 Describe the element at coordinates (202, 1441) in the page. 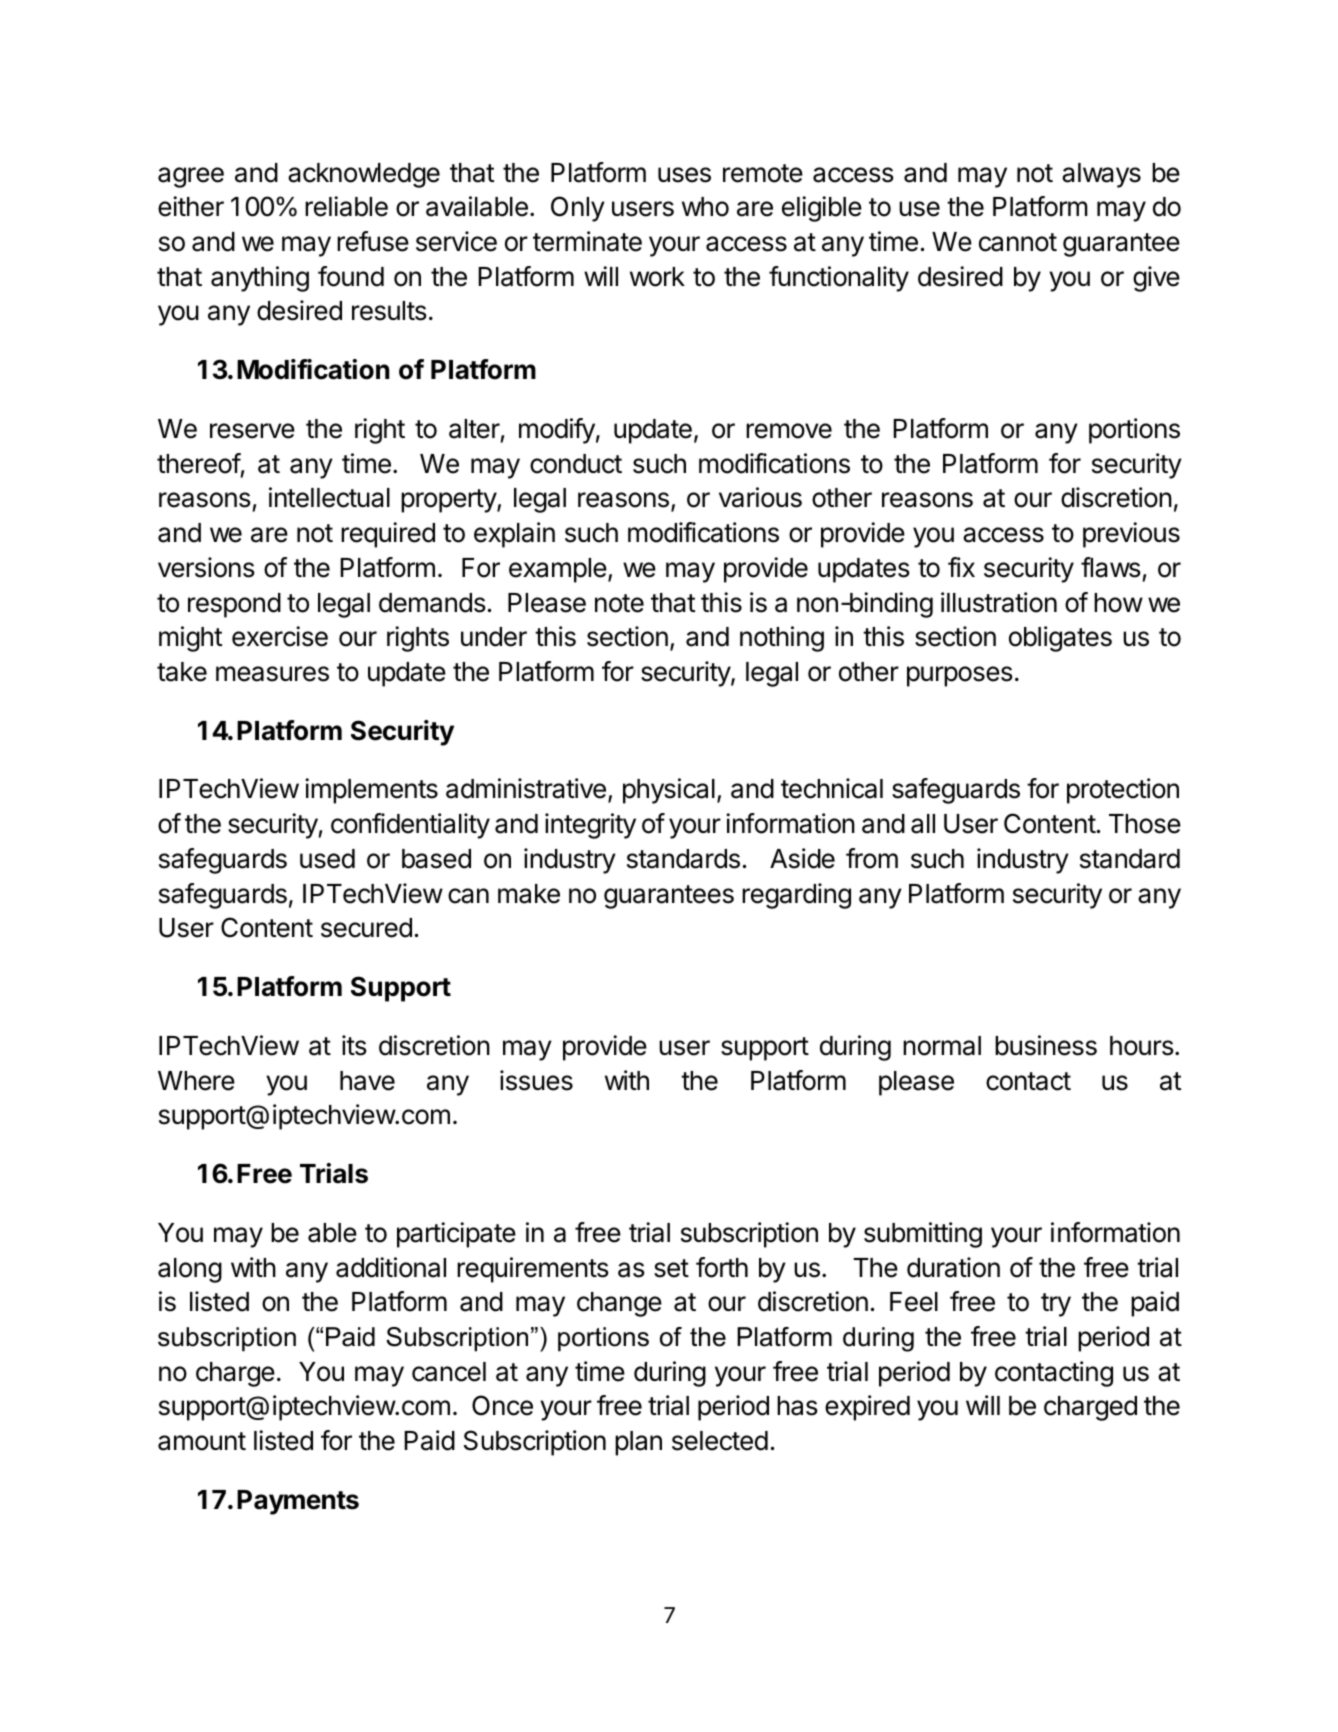

I see `amount` at that location.
